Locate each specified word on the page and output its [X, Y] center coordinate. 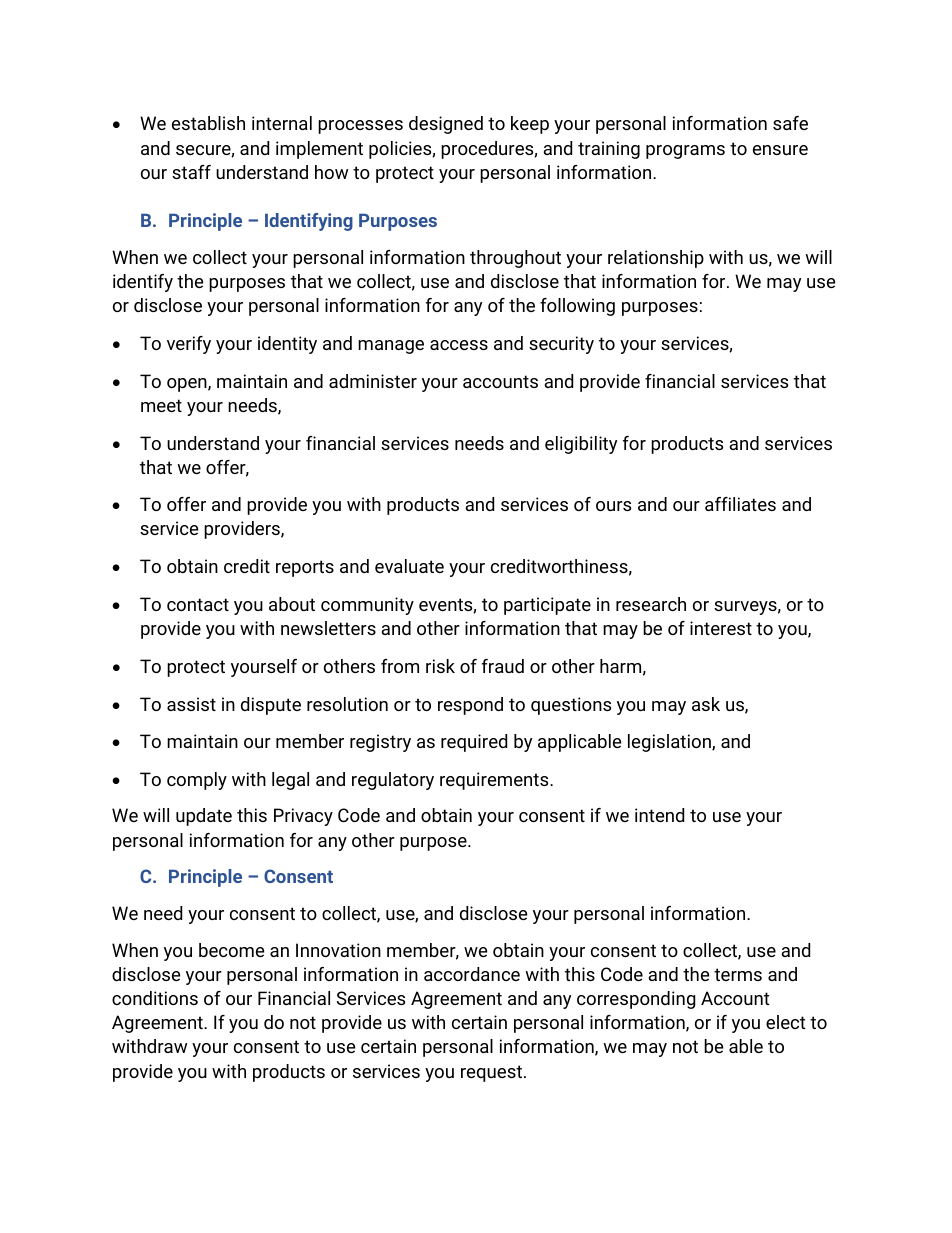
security [561, 345]
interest [721, 628]
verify [189, 345]
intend [659, 815]
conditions [155, 998]
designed [446, 125]
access [459, 345]
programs [685, 152]
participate [547, 606]
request [491, 1073]
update [204, 817]
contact [198, 604]
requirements [495, 781]
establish [208, 123]
